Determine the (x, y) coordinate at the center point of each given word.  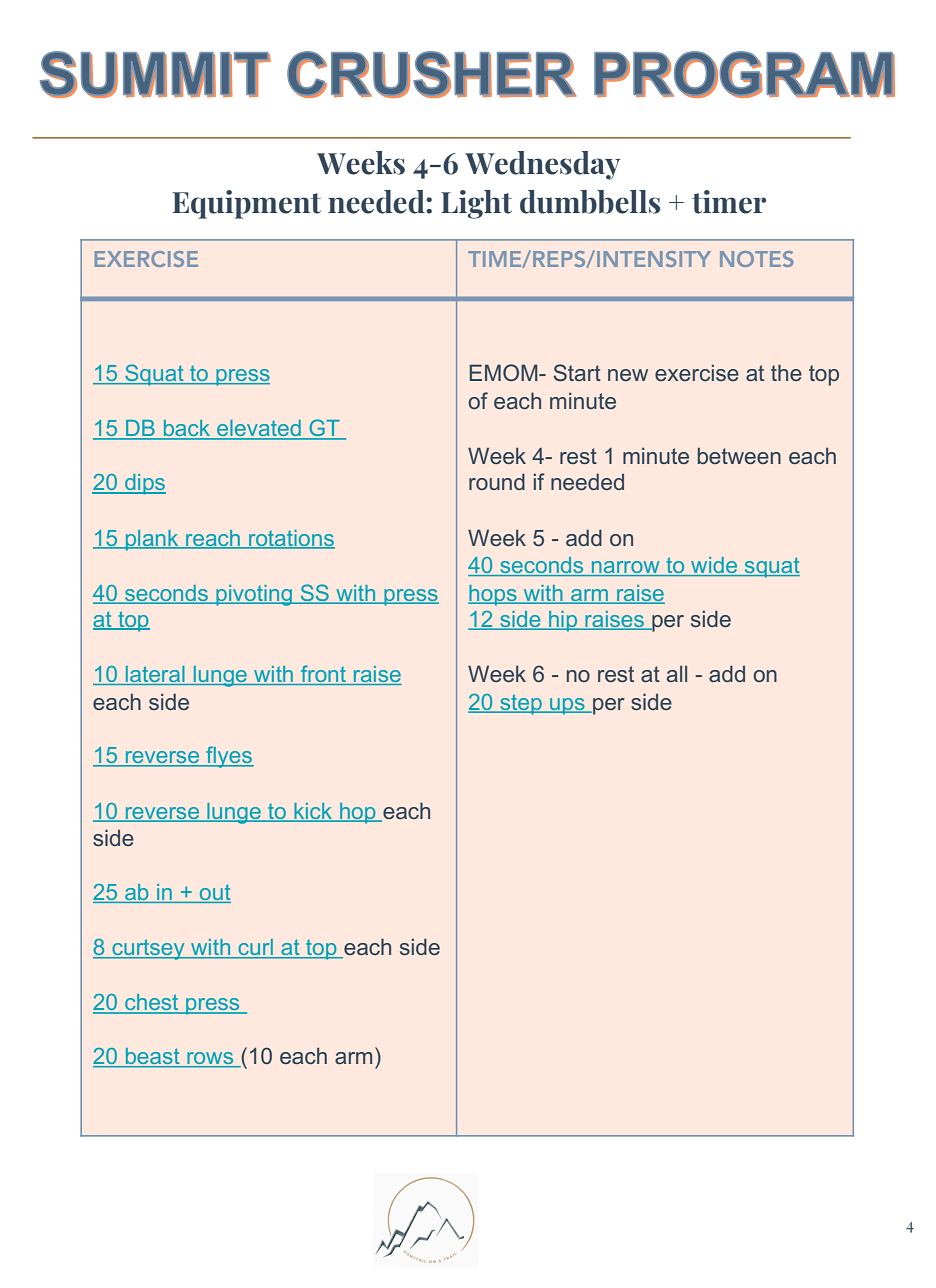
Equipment (247, 204)
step (521, 704)
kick (313, 812)
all (677, 673)
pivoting (254, 595)
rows (210, 1059)
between (739, 455)
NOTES (756, 259)
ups (567, 706)
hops (493, 595)
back (187, 429)
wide (714, 566)
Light (476, 204)
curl (255, 948)
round (497, 481)
